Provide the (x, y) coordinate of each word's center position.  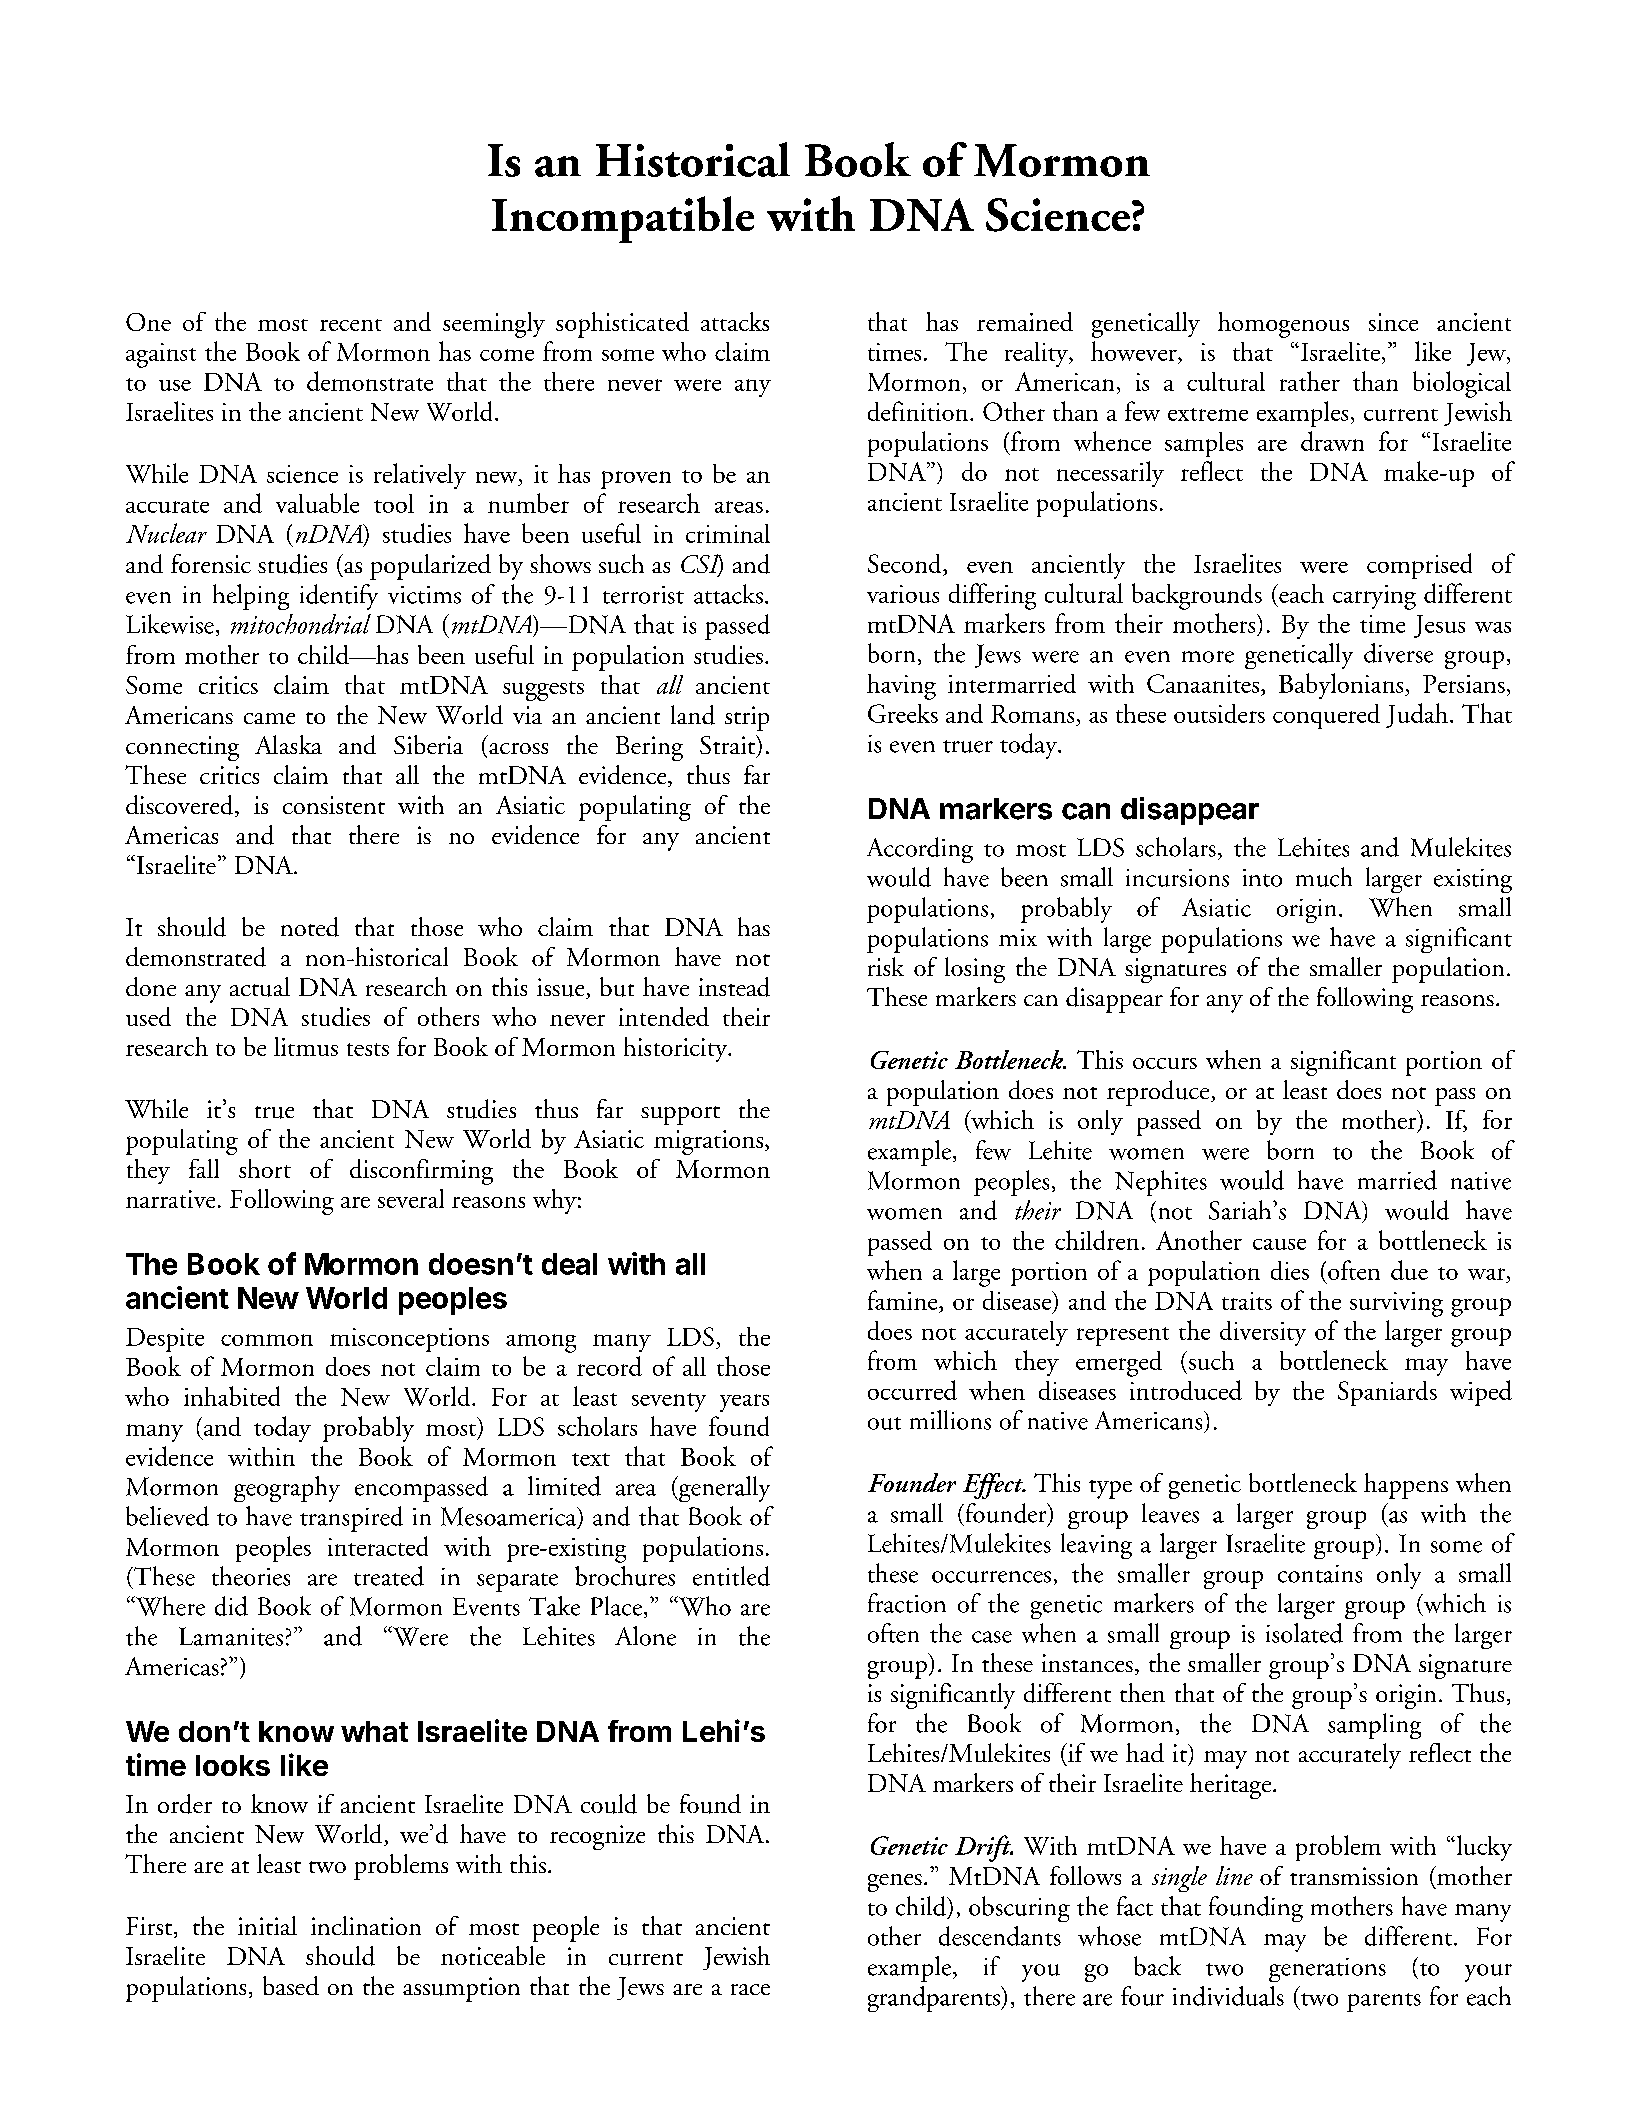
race (750, 1989)
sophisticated (622, 325)
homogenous (1283, 325)
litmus (306, 1046)
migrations (710, 1142)
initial (267, 1925)
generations (1327, 1970)
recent (351, 325)
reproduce (1159, 1093)
